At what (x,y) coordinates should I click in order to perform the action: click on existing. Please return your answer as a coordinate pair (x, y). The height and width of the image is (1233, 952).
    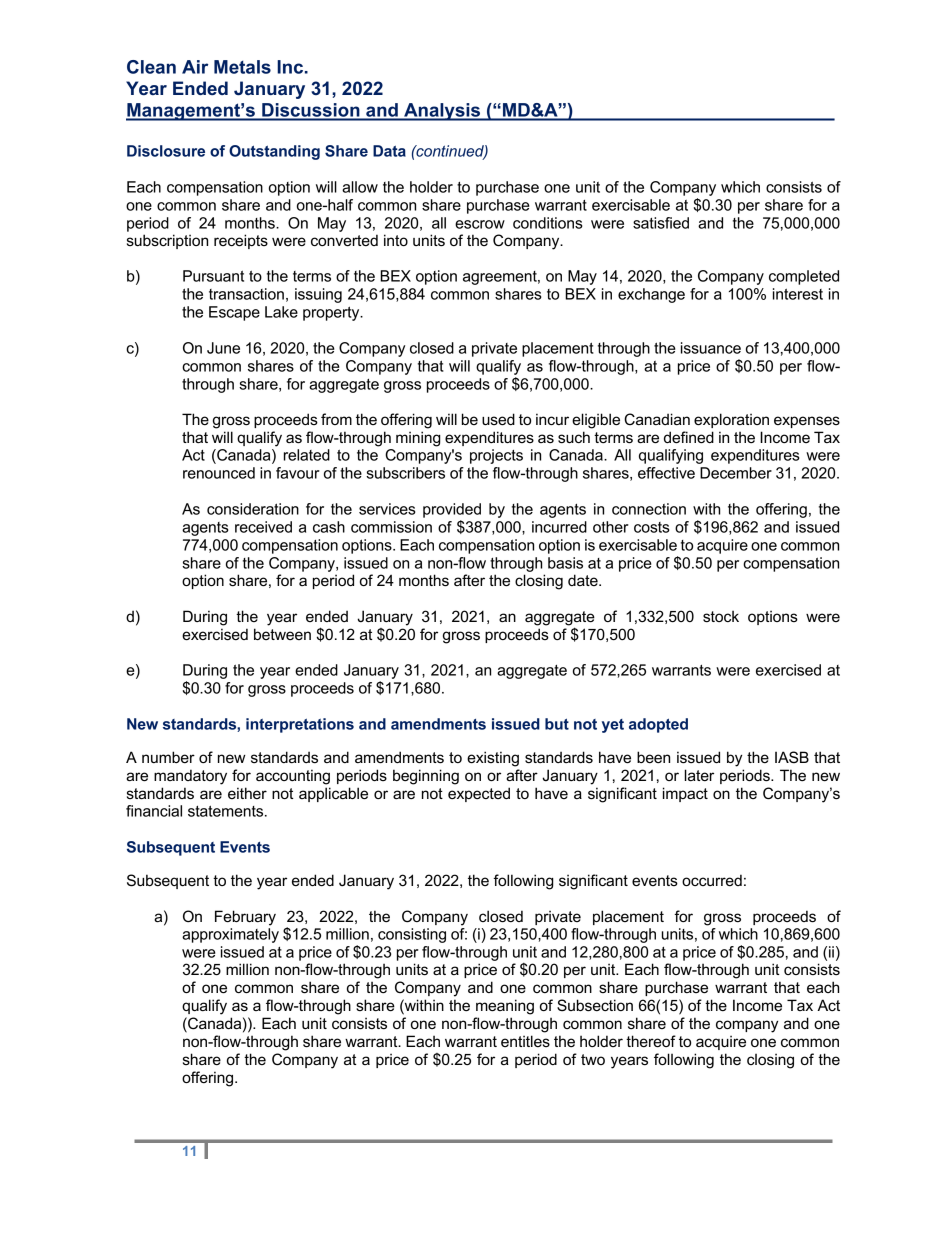
    Looking at the image, I should click on (493, 759).
